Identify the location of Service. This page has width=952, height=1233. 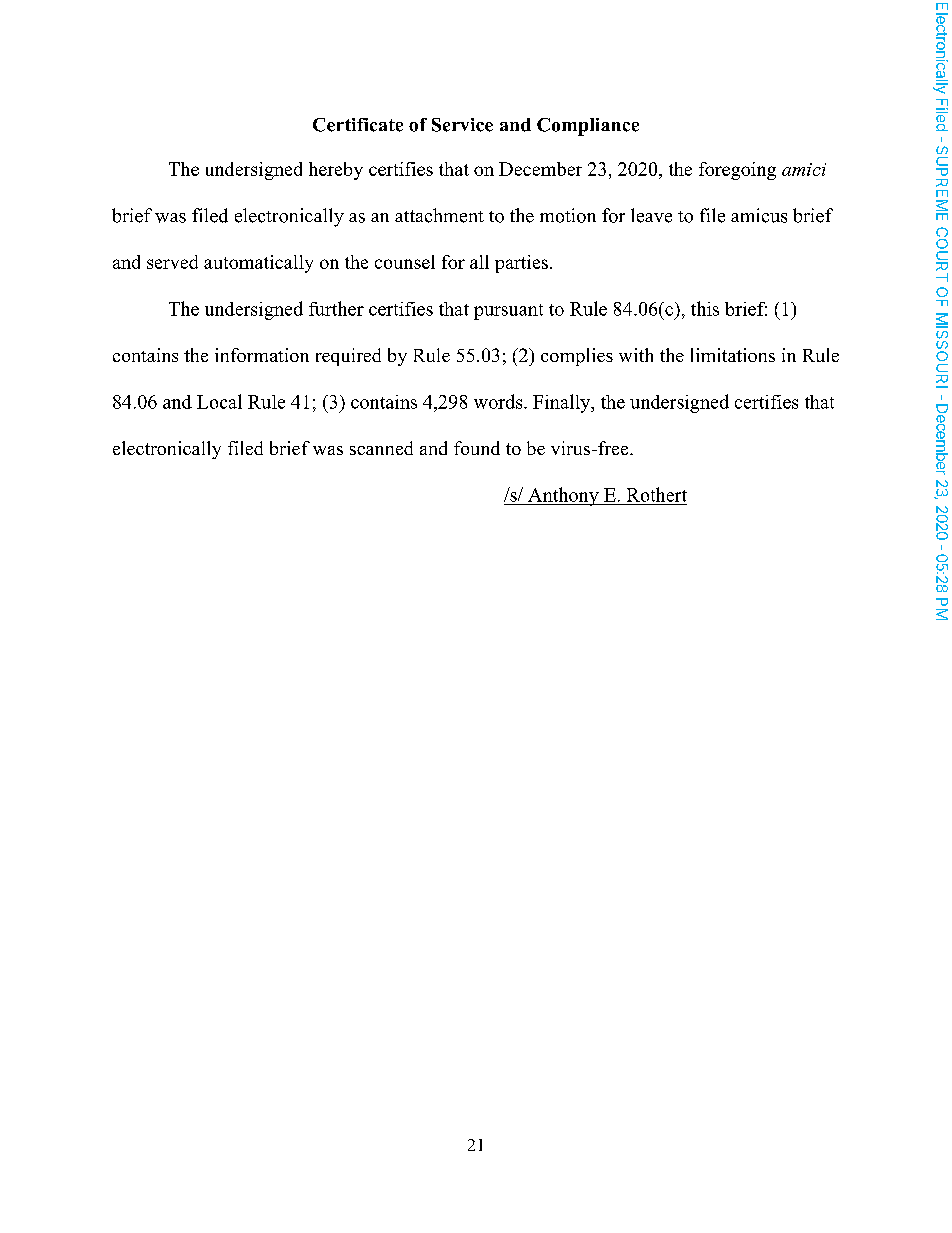
(462, 125).
